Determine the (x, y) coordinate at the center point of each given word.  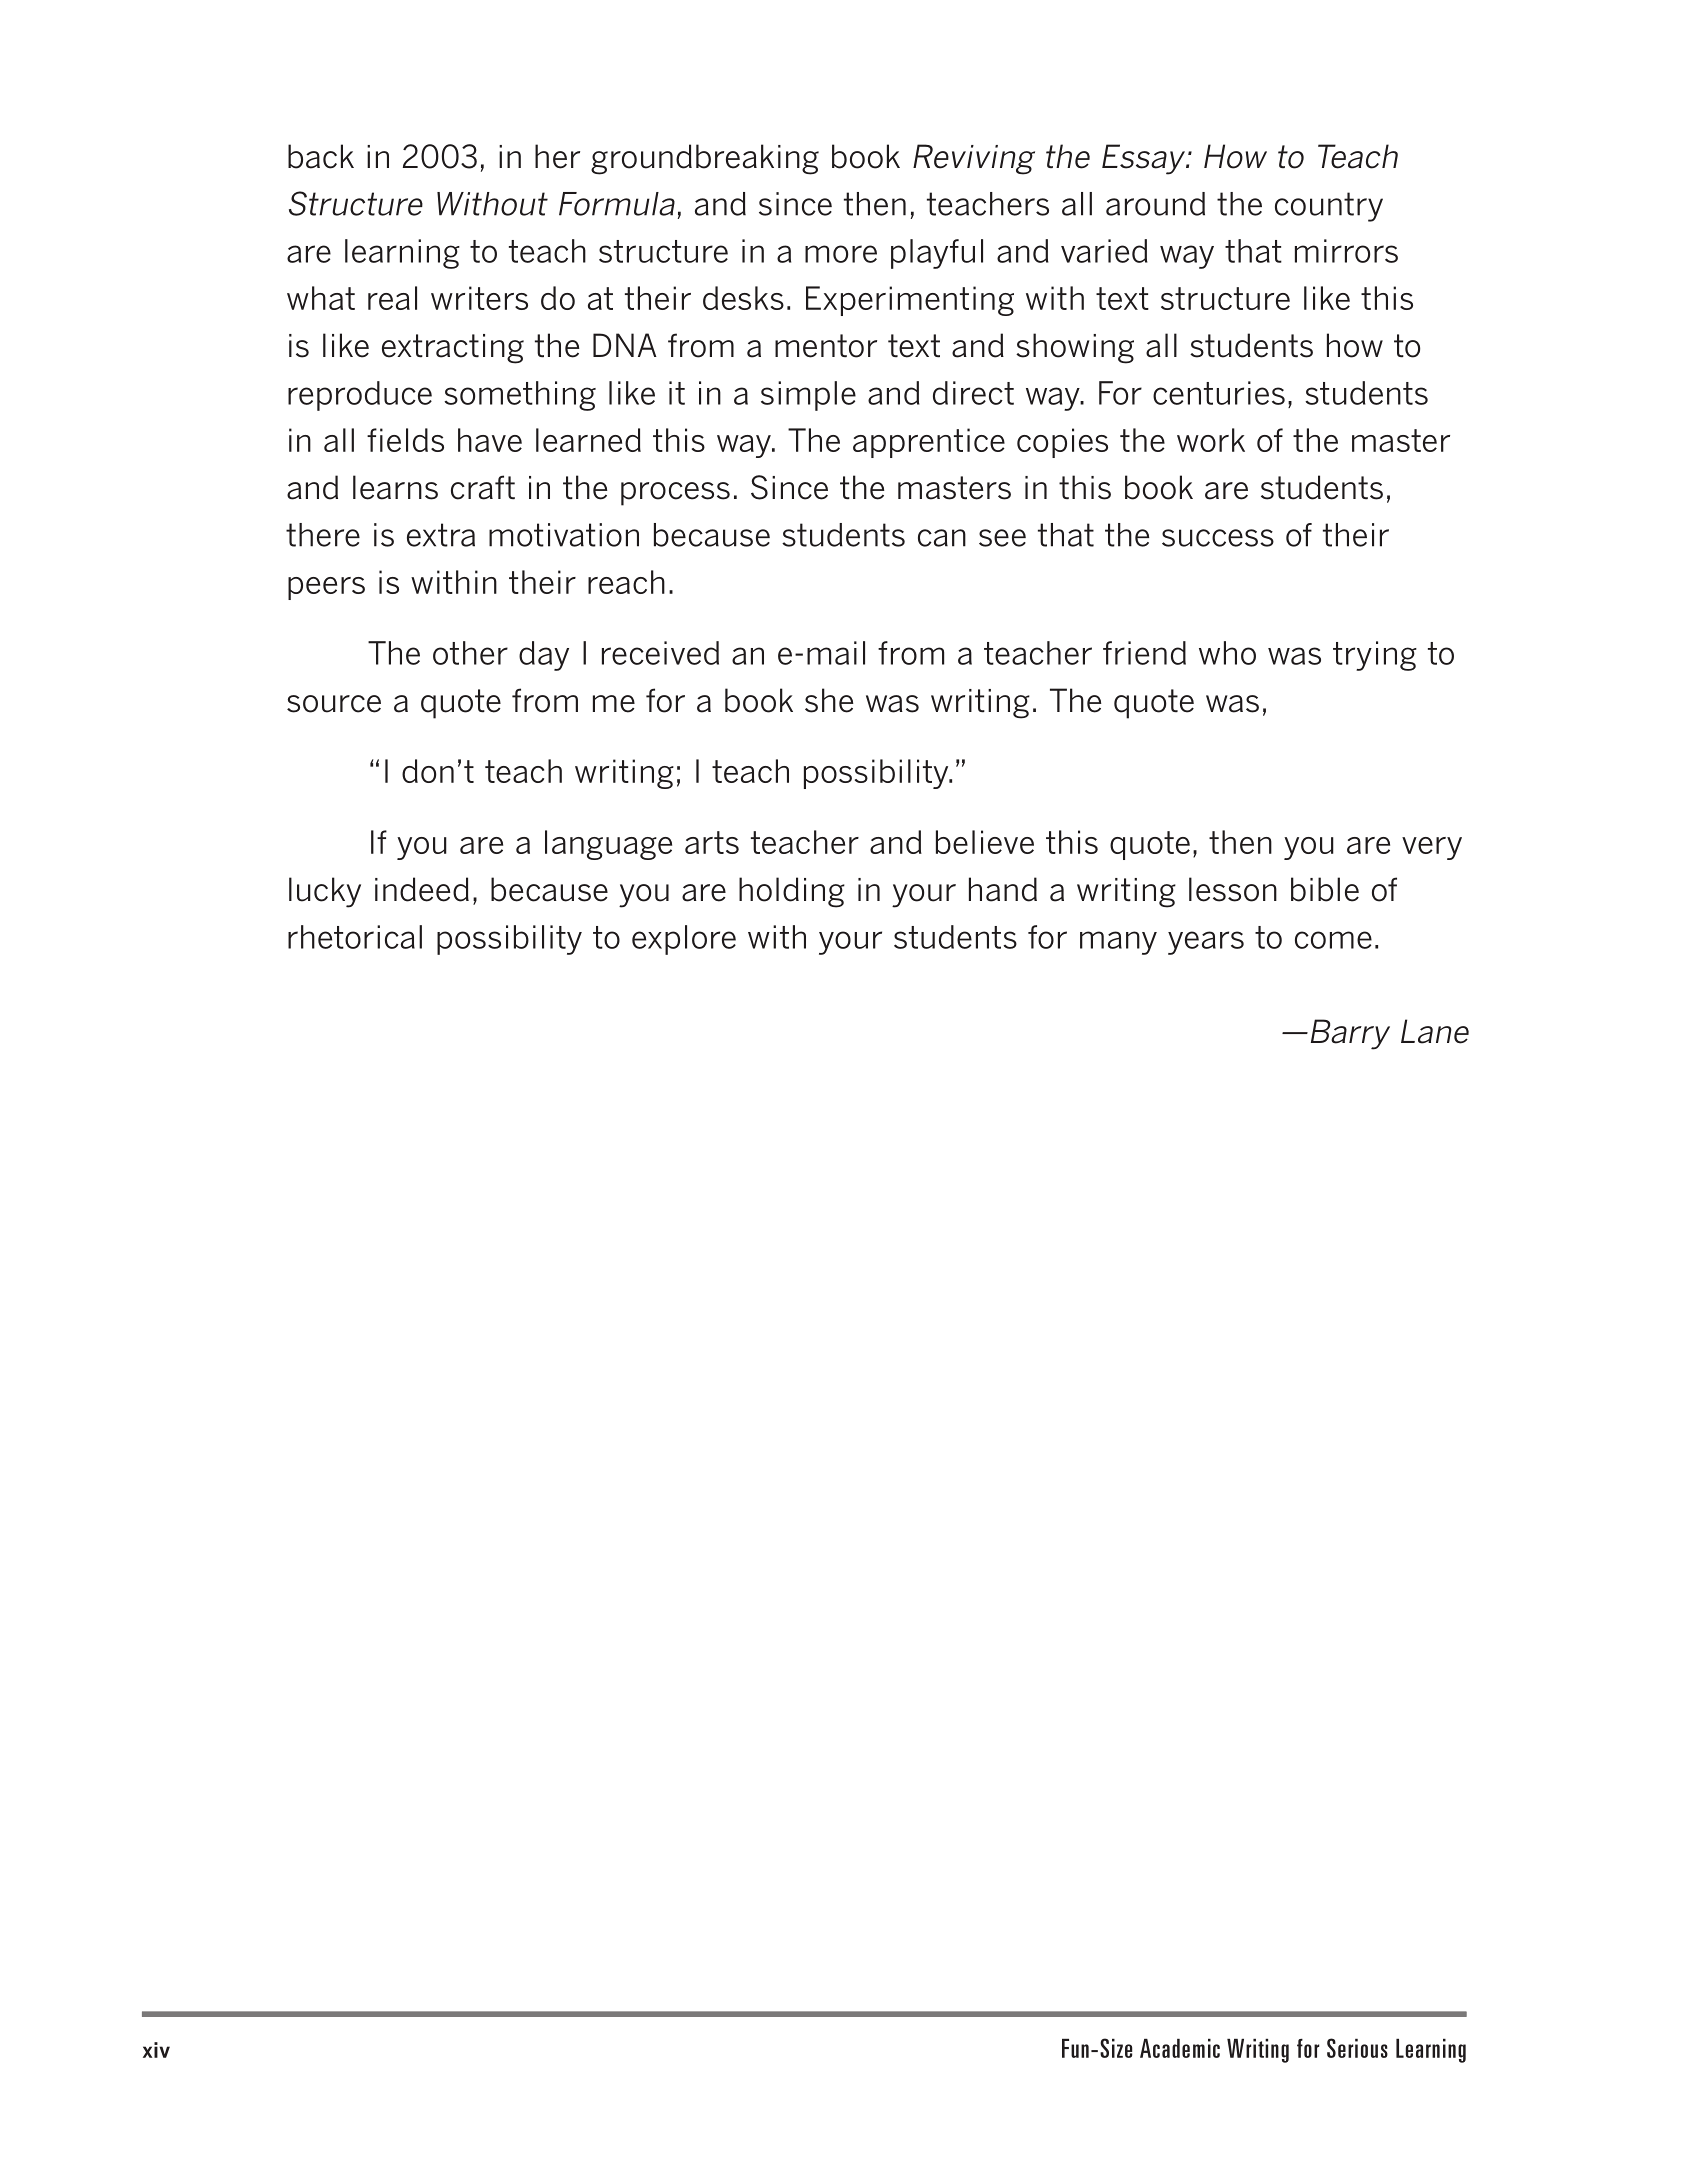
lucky (325, 892)
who (1227, 653)
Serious (1357, 2048)
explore (684, 940)
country (1329, 207)
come (1333, 940)
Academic (1180, 2048)
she (829, 700)
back (321, 156)
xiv (156, 2050)
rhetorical (355, 937)
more (841, 254)
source (334, 704)
